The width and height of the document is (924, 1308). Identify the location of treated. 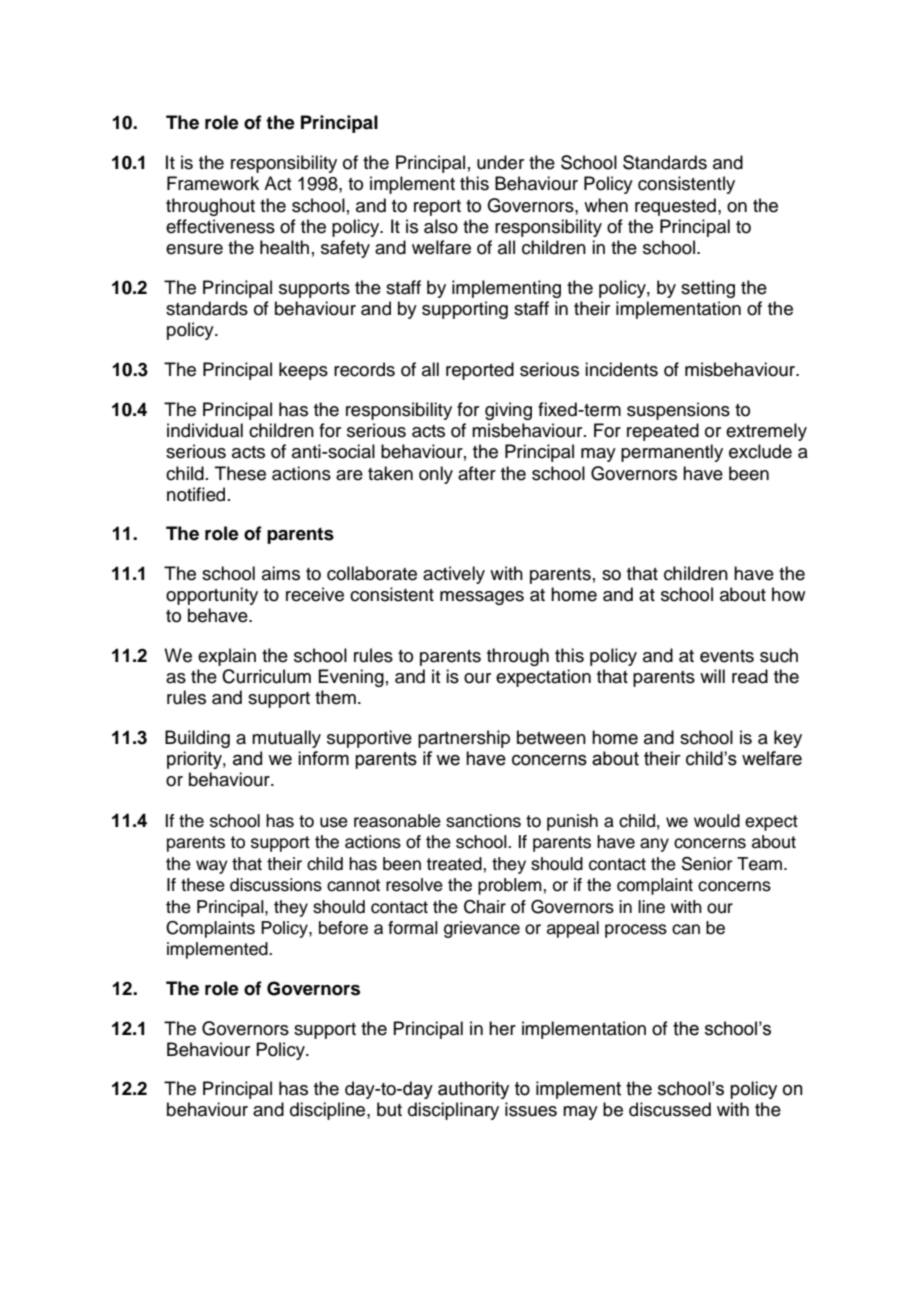
(455, 864).
